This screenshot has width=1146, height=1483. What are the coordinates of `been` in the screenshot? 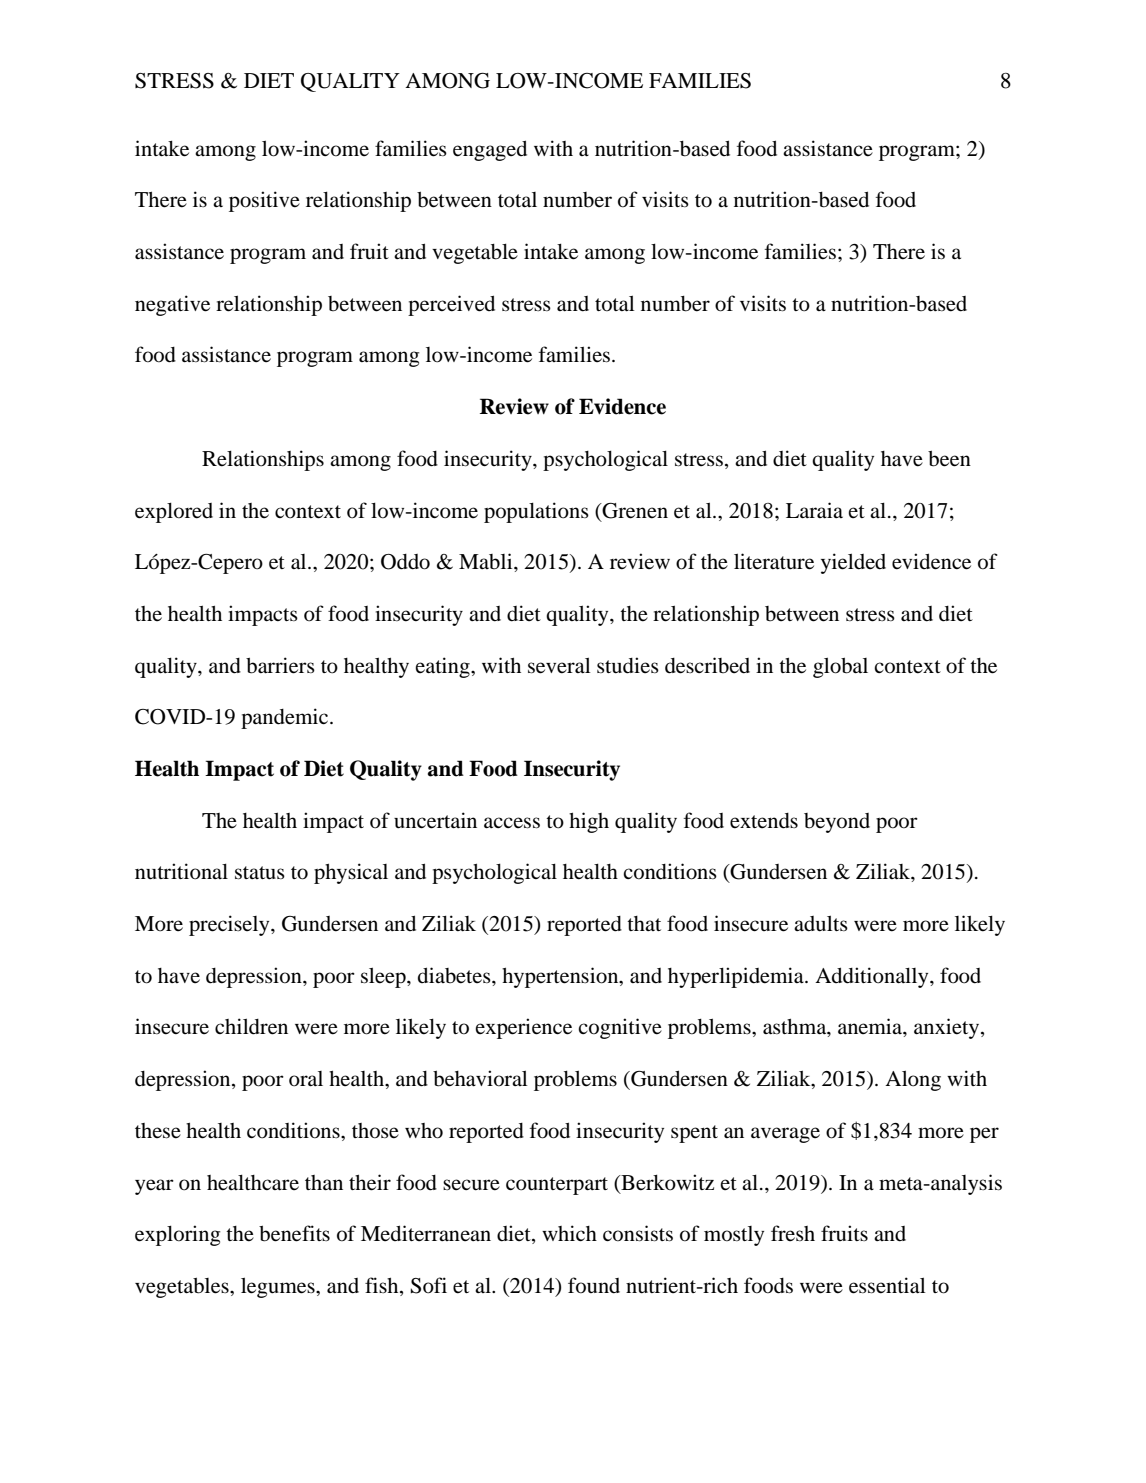 It's located at (949, 459).
